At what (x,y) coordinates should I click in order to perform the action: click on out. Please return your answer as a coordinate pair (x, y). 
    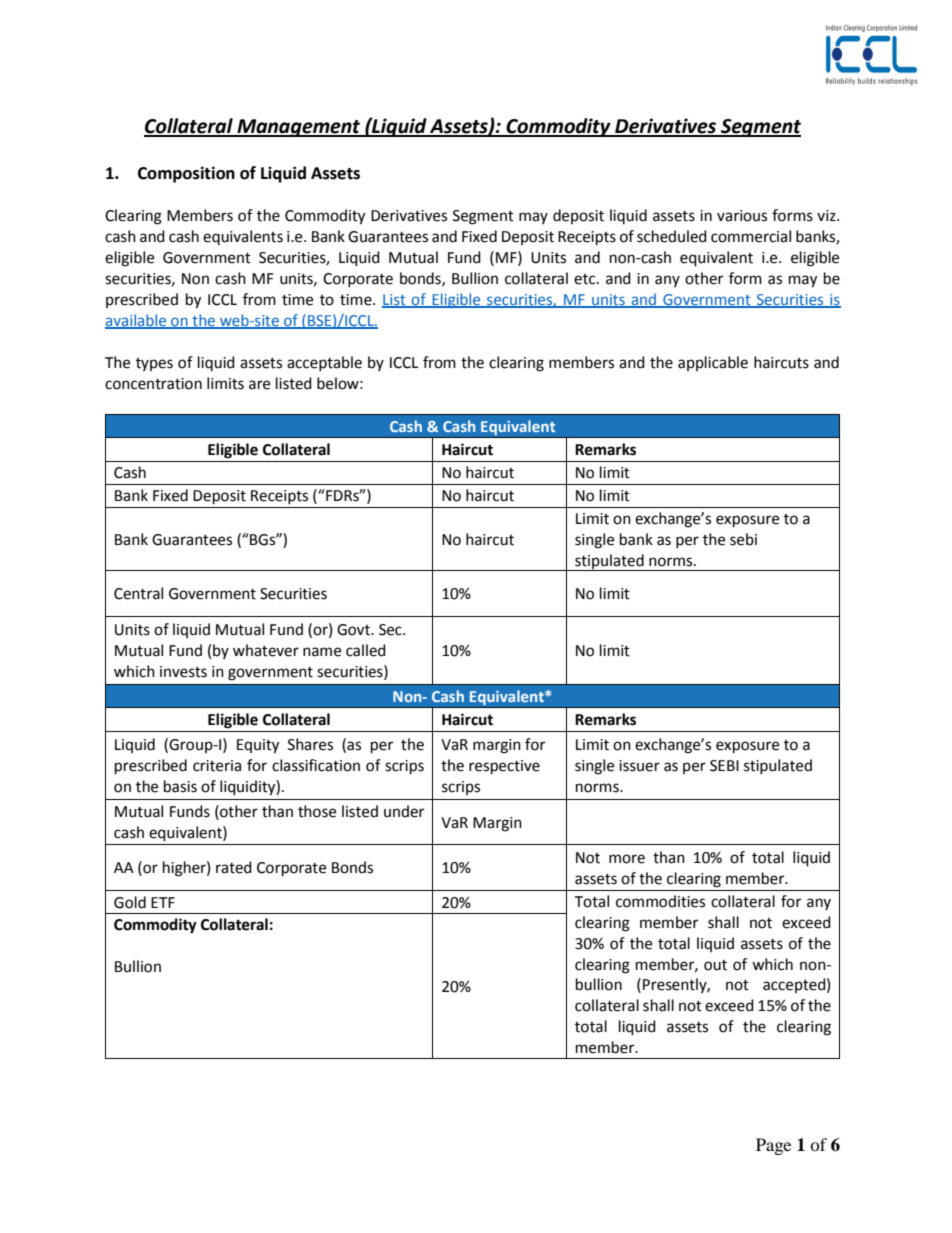
    Looking at the image, I should click on (715, 965).
